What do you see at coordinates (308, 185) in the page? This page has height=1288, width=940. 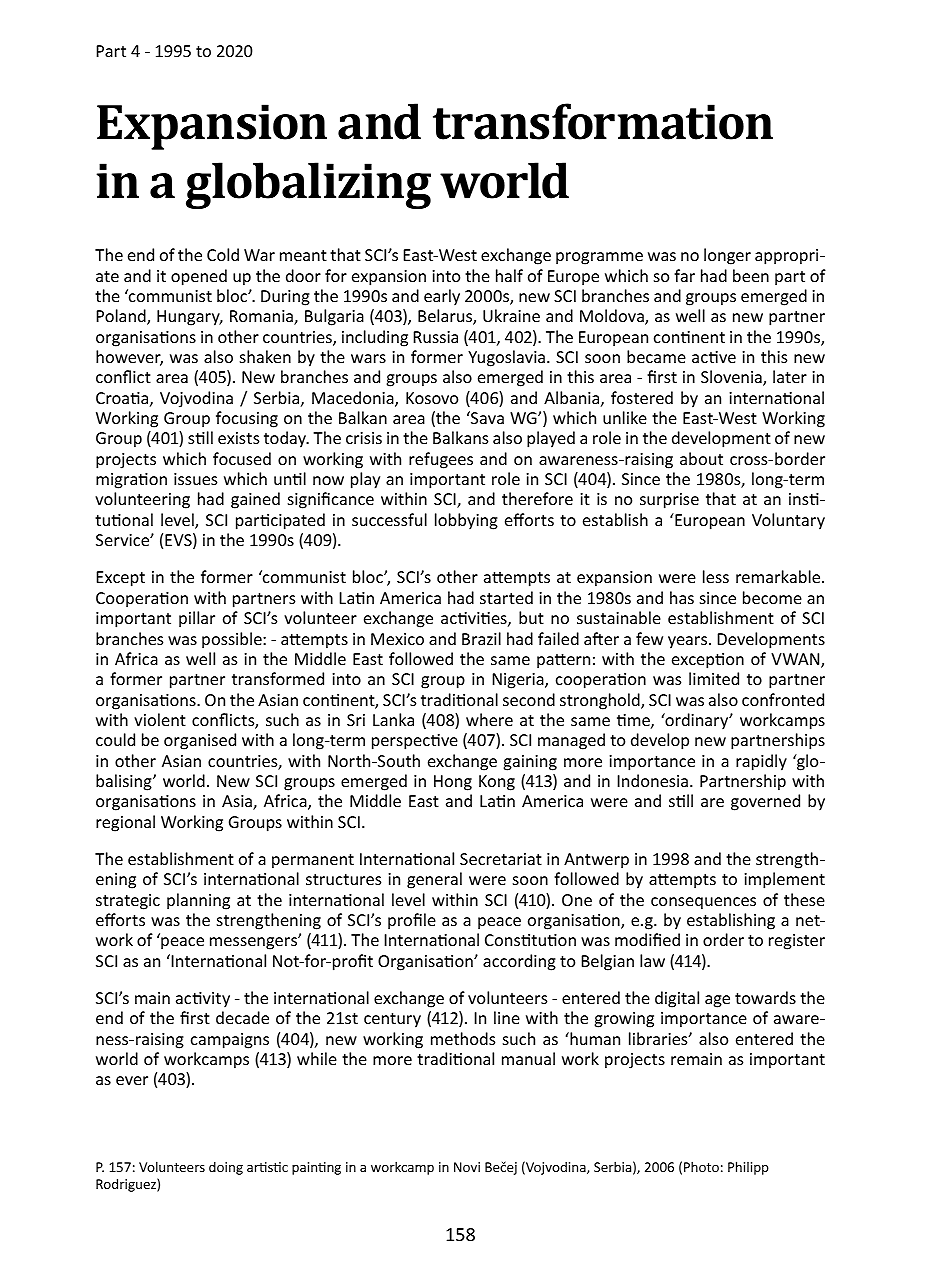 I see `globalizing` at bounding box center [308, 185].
